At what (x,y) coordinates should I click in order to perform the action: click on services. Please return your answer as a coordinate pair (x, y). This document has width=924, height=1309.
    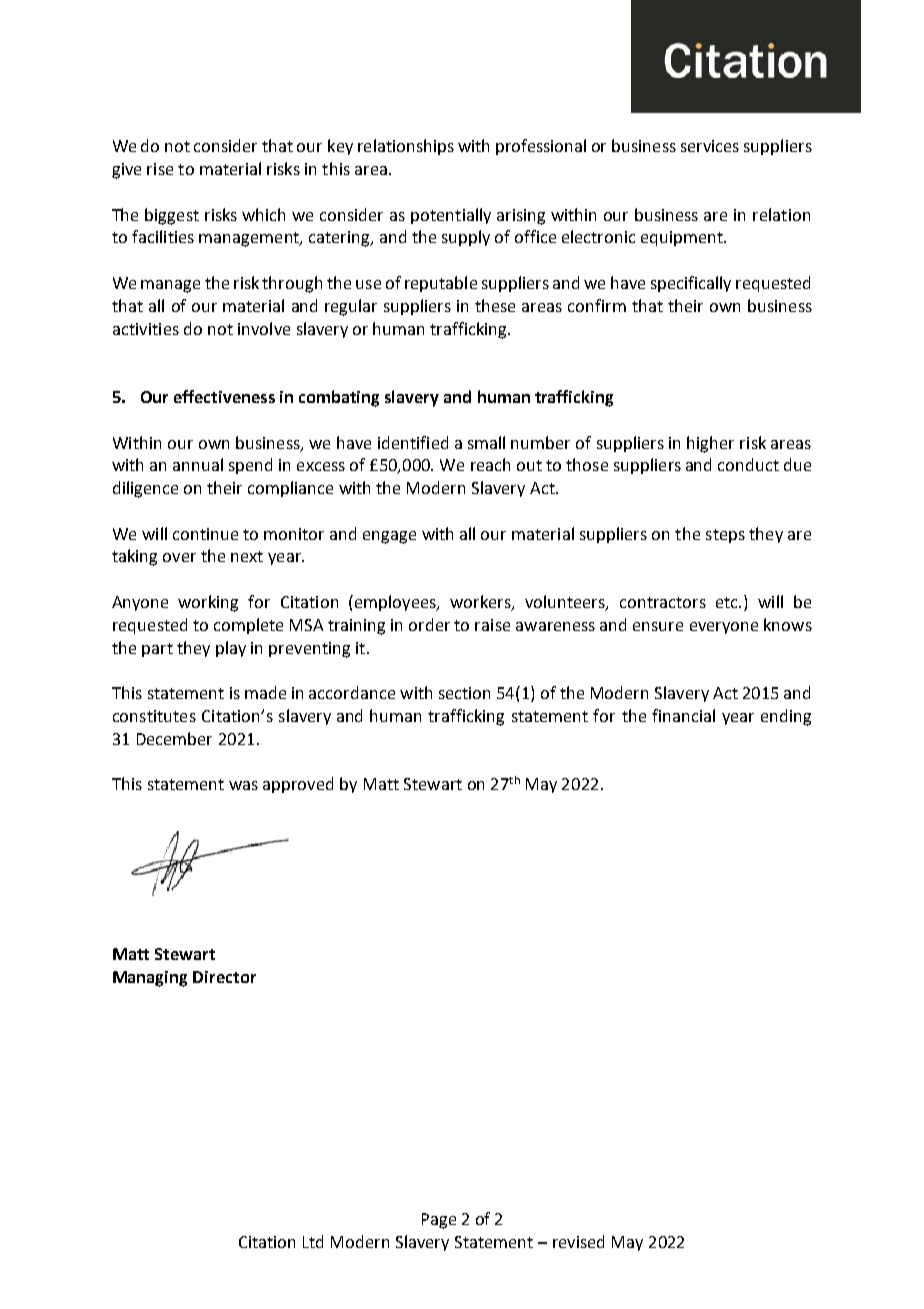
    Looking at the image, I should click on (710, 146).
